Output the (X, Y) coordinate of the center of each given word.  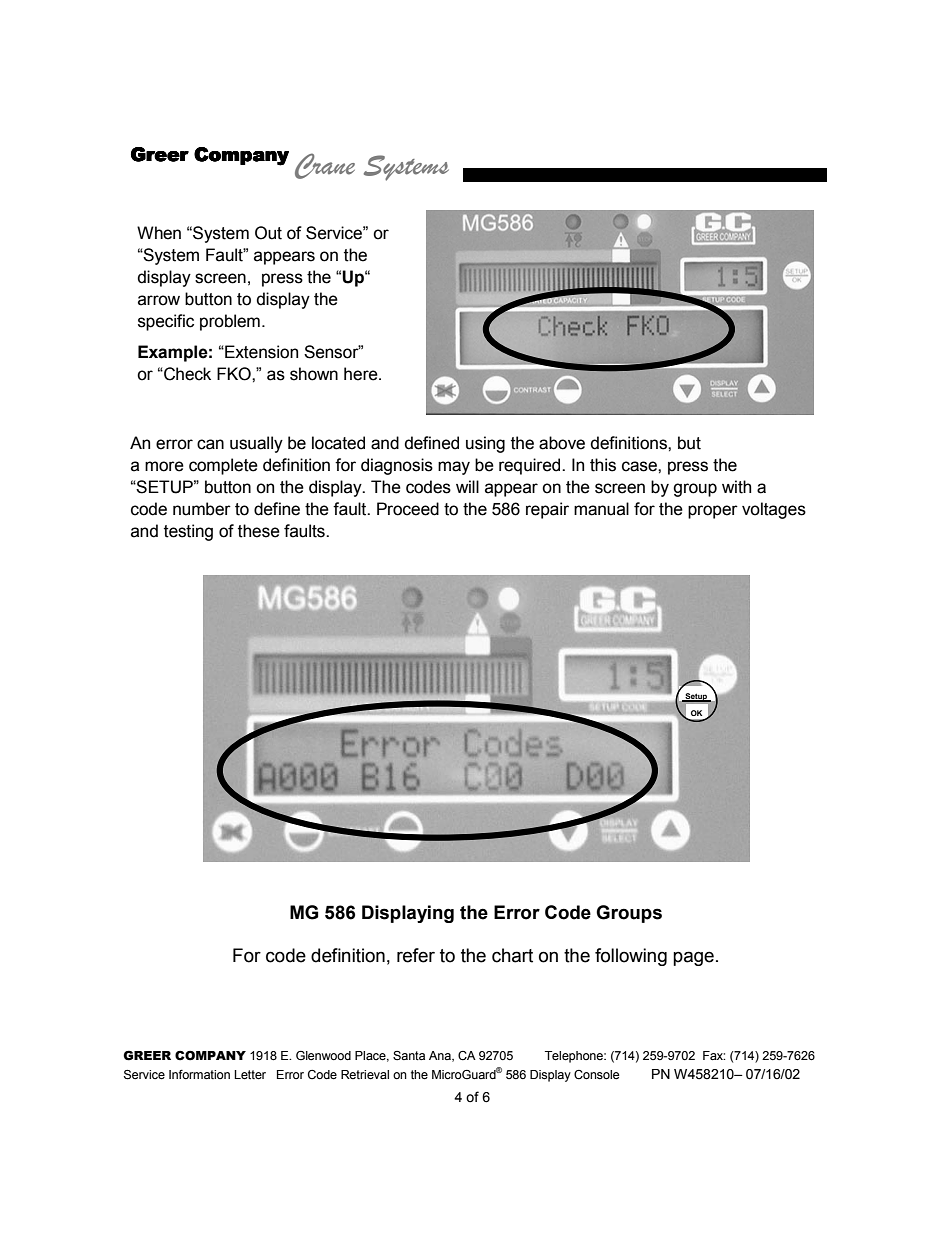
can (210, 444)
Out (268, 233)
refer (416, 955)
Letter (250, 1075)
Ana (441, 1056)
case (640, 466)
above (562, 443)
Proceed (408, 509)
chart (512, 955)
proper (713, 512)
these (259, 531)
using (485, 444)
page (693, 958)
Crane (325, 166)
